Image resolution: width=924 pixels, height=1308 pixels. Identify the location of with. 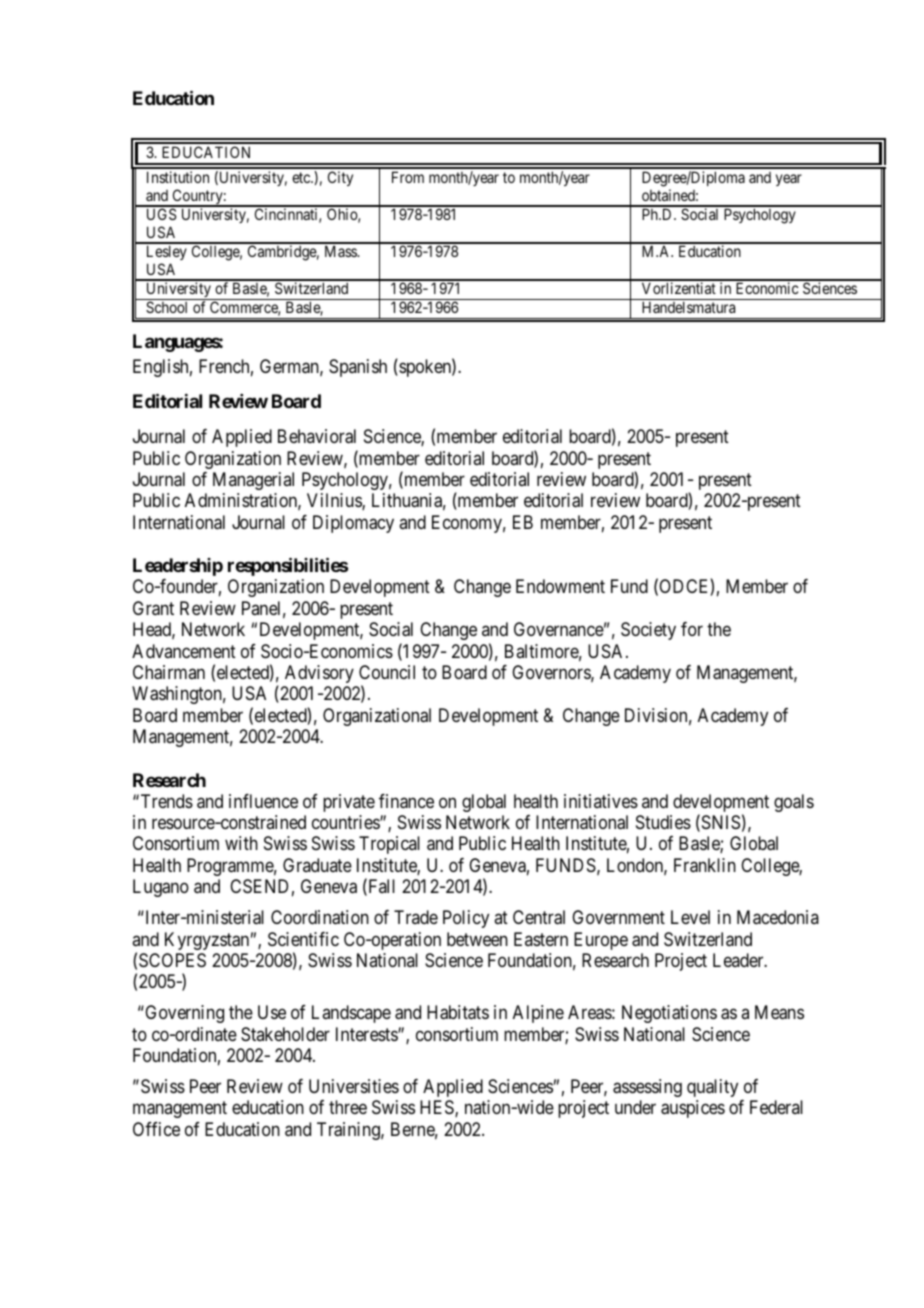
(241, 843).
